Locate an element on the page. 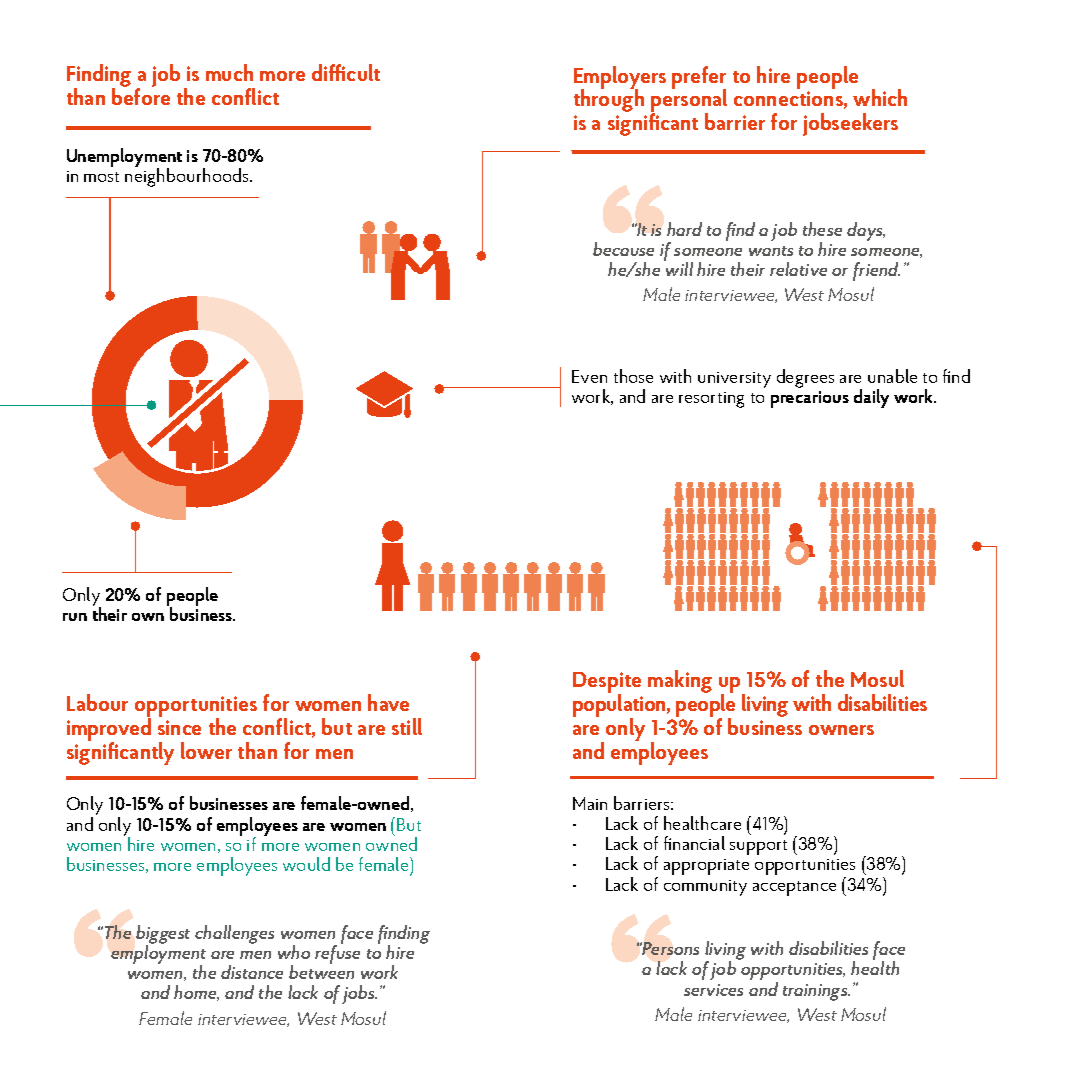 This page has width=1092, height=1092. through is located at coordinates (609, 100).
